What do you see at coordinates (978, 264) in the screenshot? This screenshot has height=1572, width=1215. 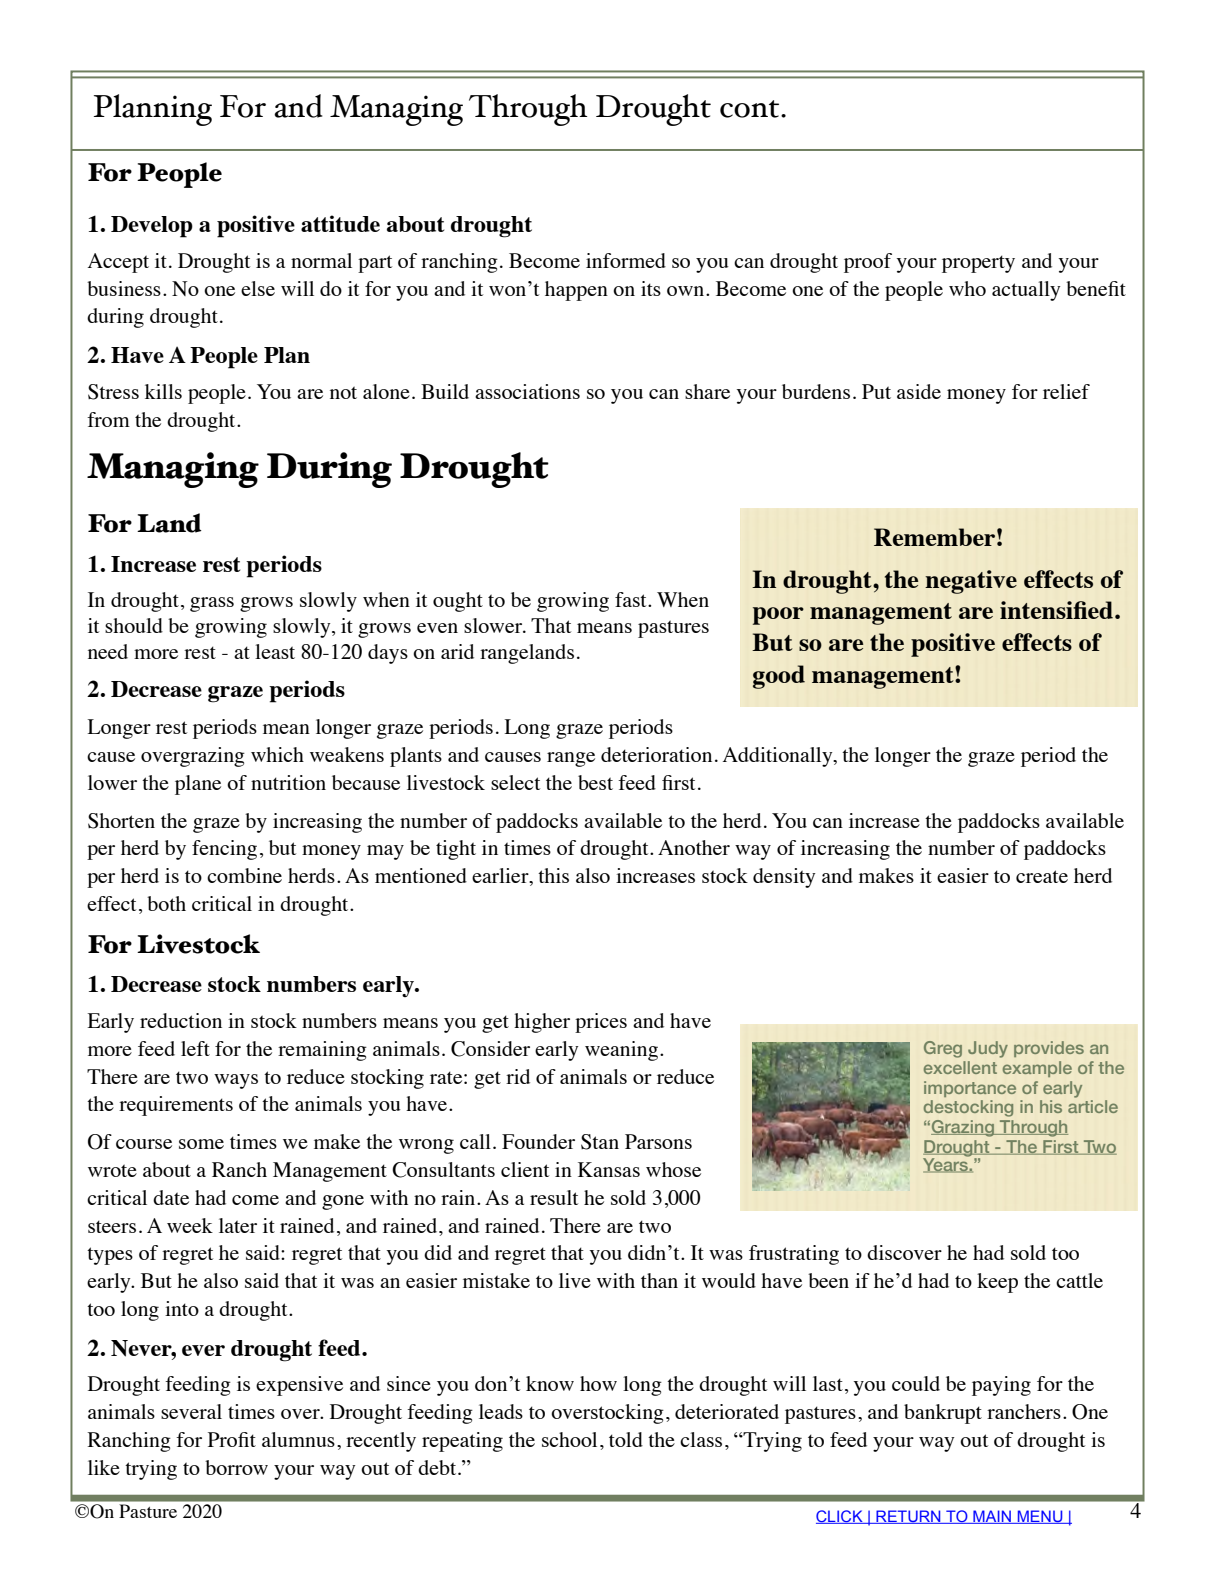 I see `property` at bounding box center [978, 264].
